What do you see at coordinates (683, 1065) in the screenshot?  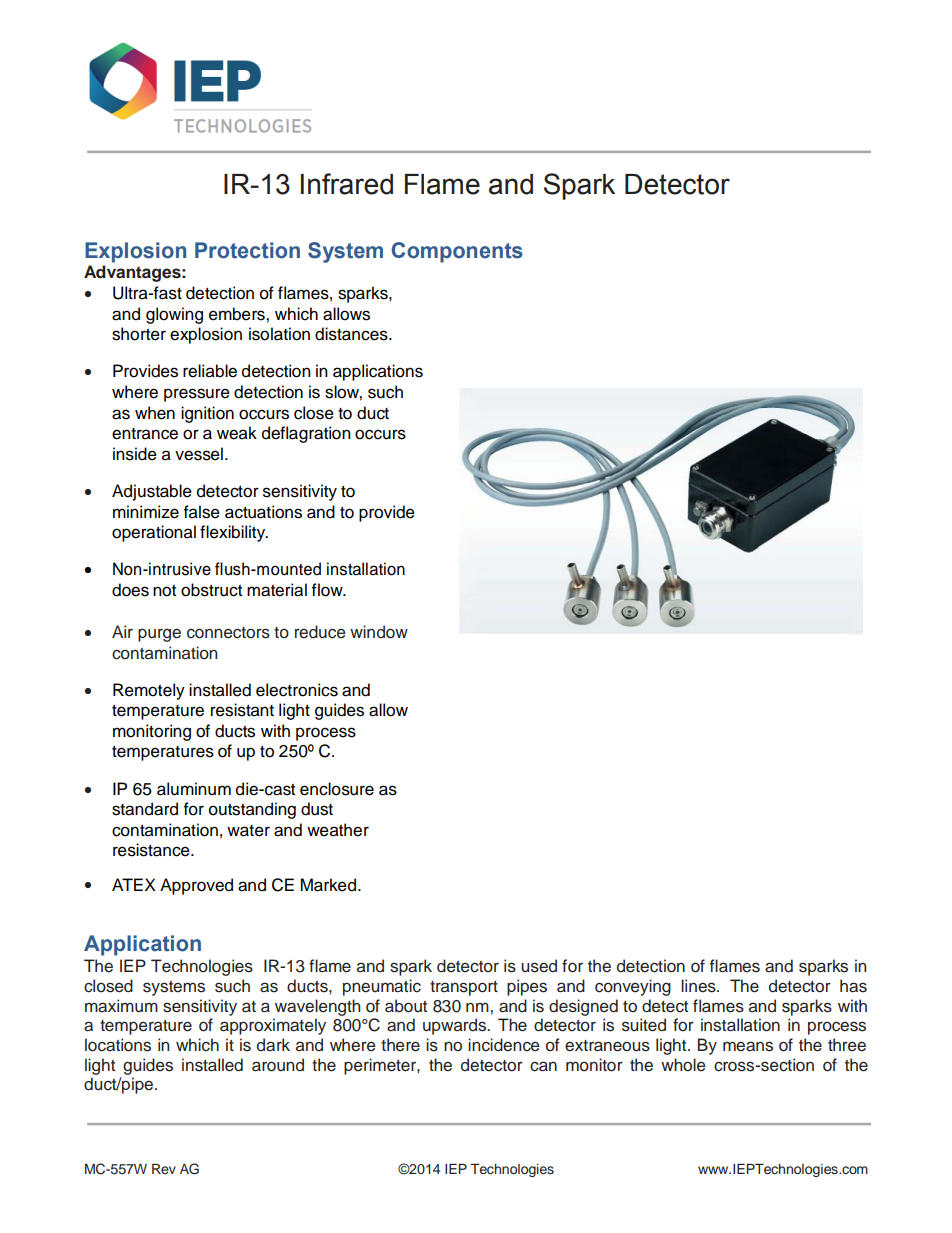 I see `whole` at bounding box center [683, 1065].
